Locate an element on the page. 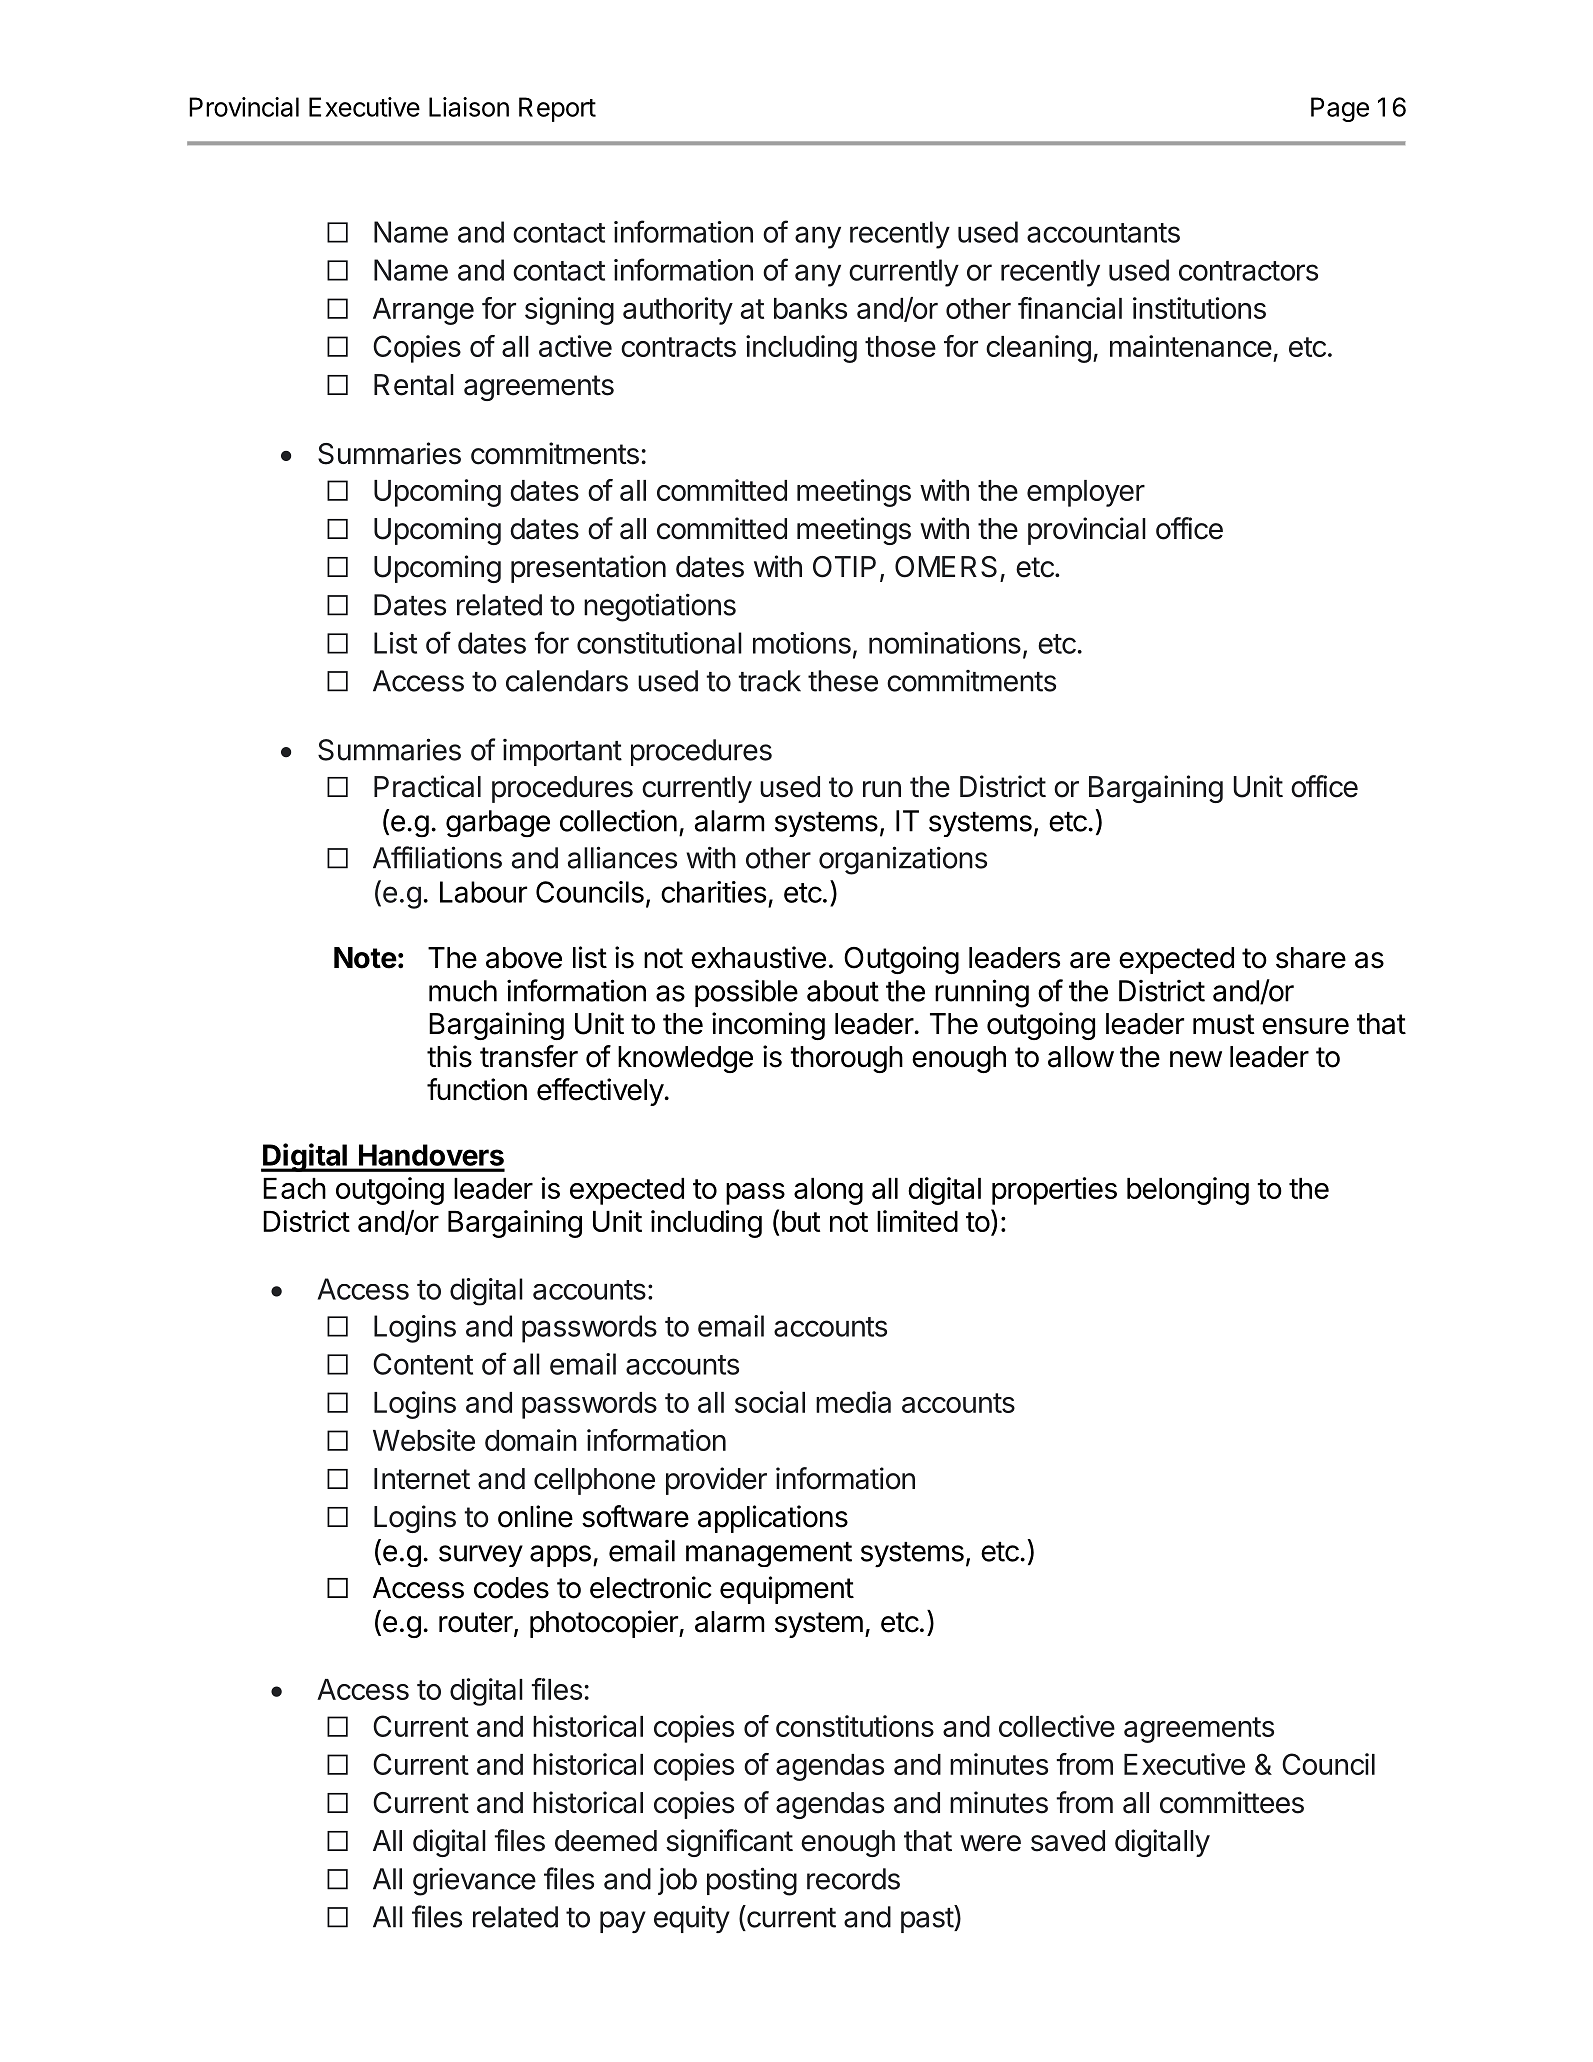 The image size is (1593, 2062). Liaison is located at coordinates (469, 107).
